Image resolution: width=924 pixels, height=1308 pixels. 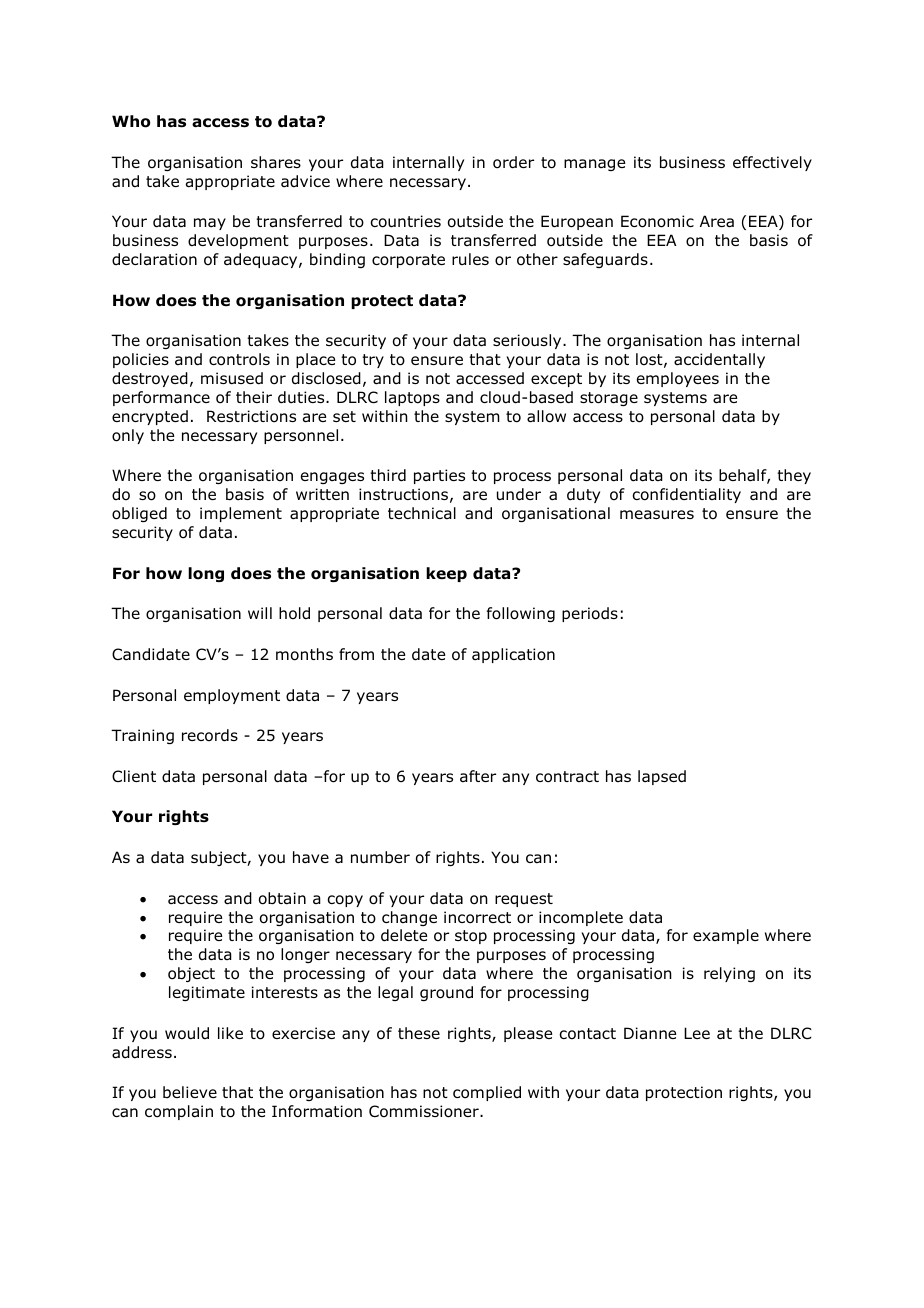 What do you see at coordinates (276, 162) in the screenshot?
I see `shares` at bounding box center [276, 162].
